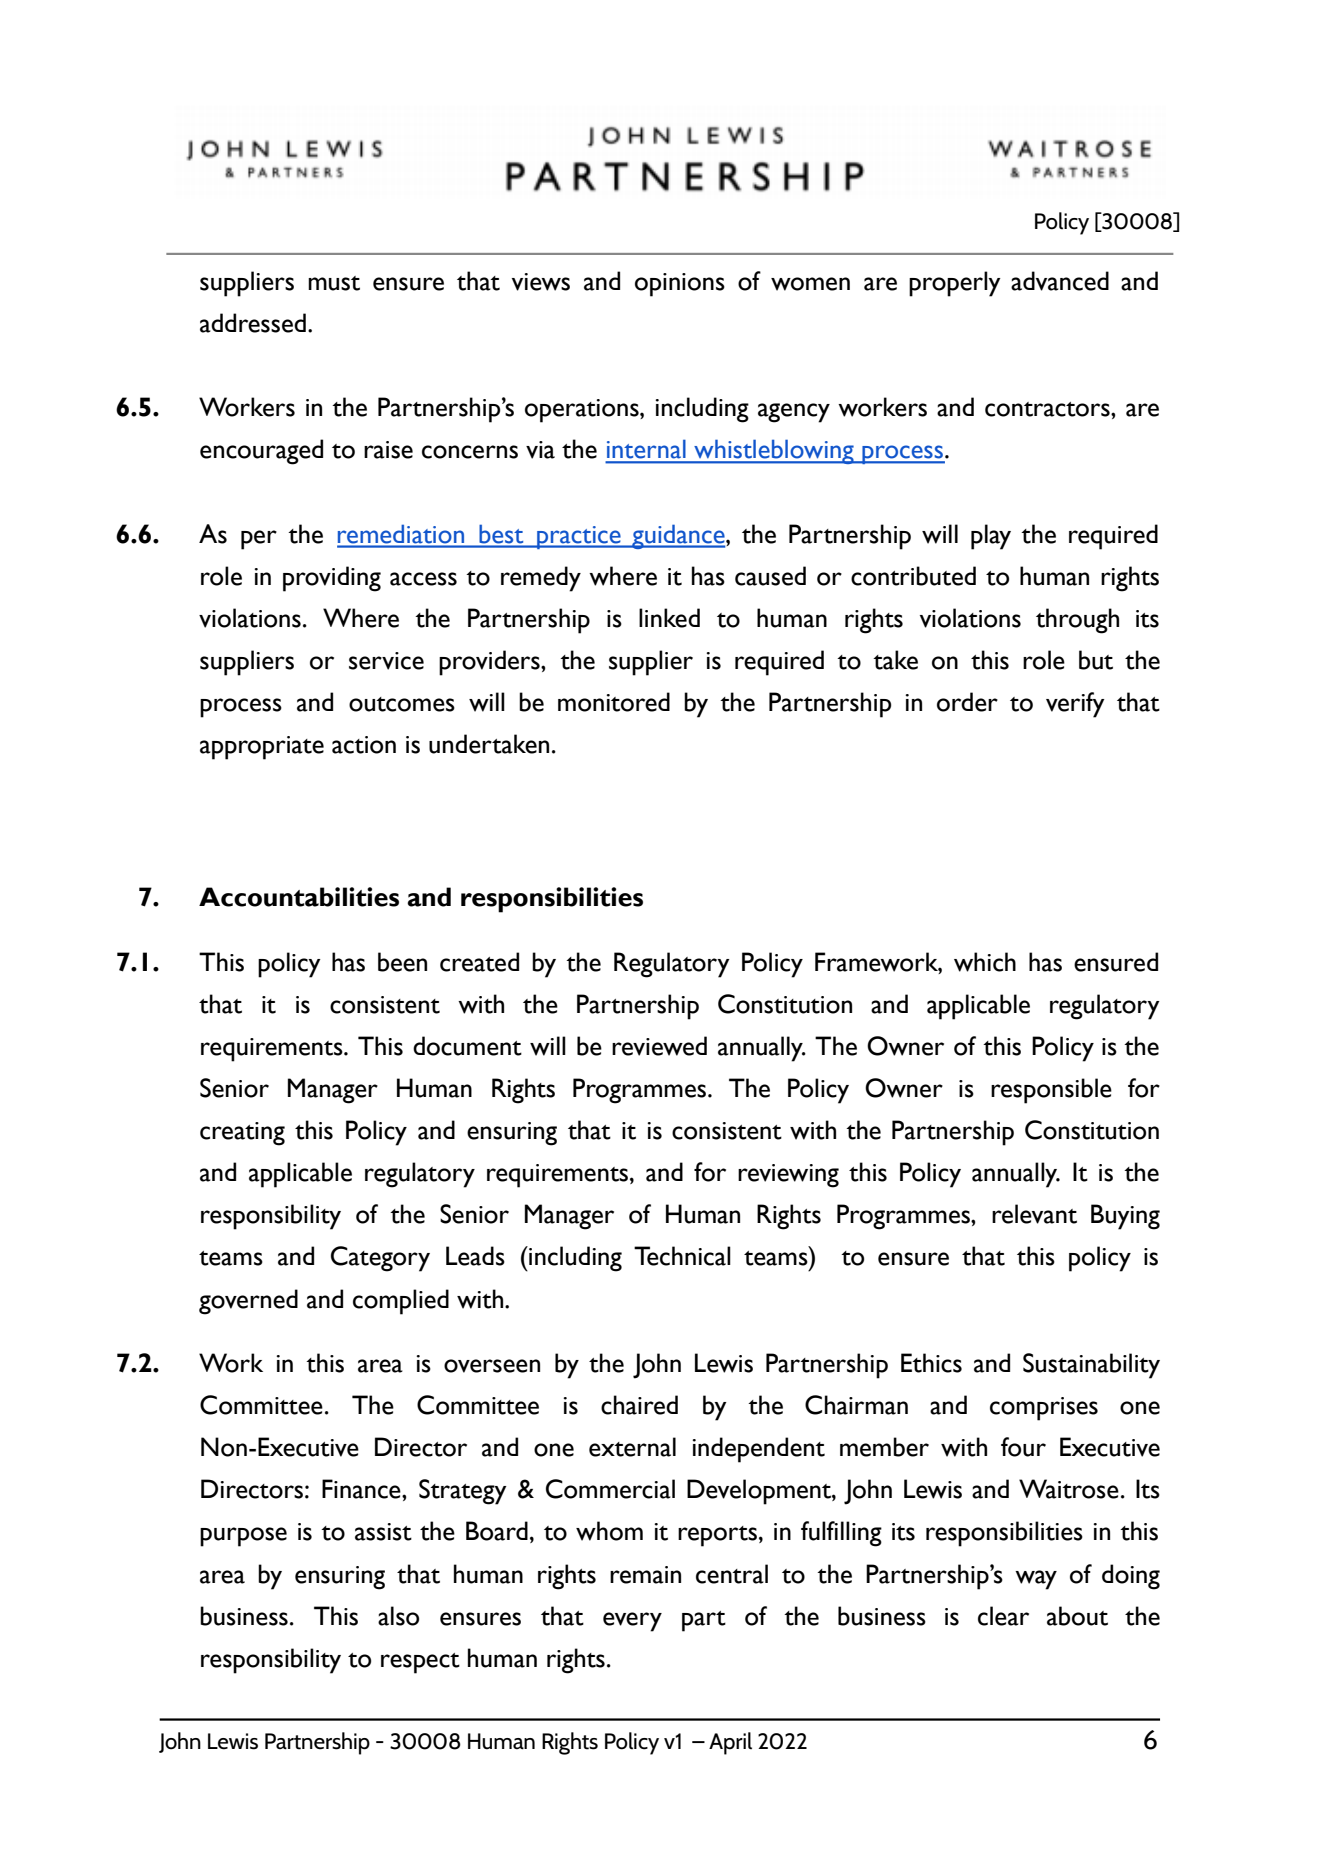 The width and height of the page is (1322, 1867). What do you see at coordinates (1060, 281) in the page?
I see `advanced` at bounding box center [1060, 281].
